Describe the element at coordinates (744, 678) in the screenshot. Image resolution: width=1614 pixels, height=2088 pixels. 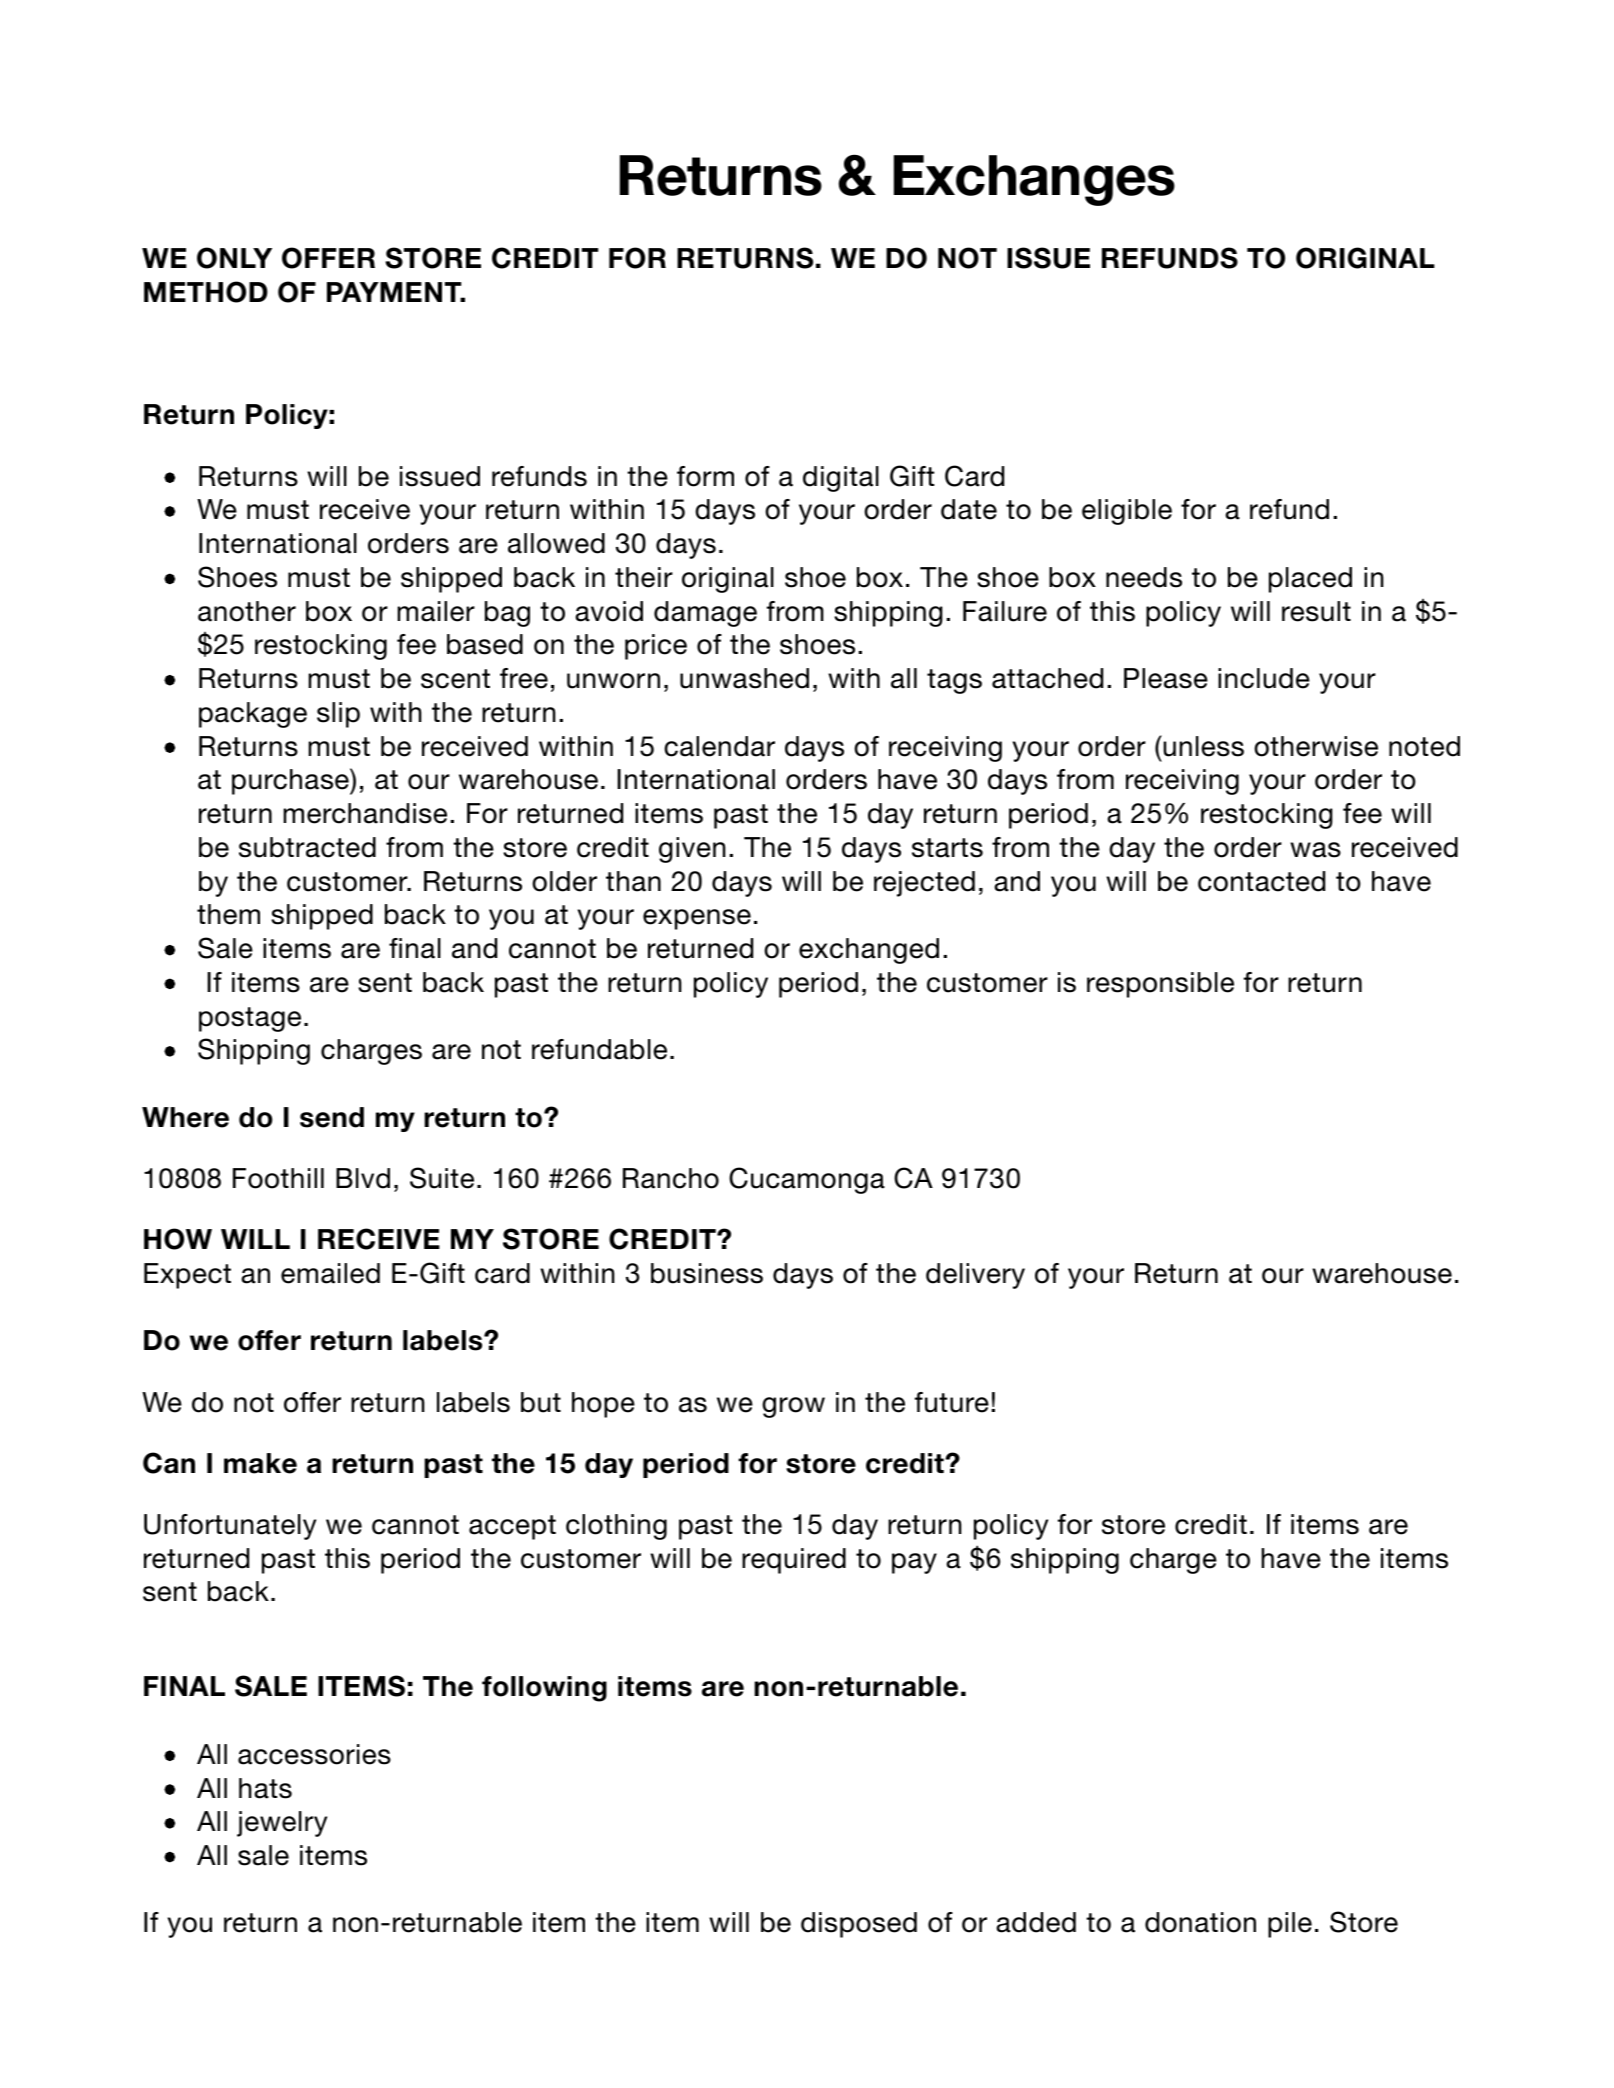
I see `unwashed` at that location.
